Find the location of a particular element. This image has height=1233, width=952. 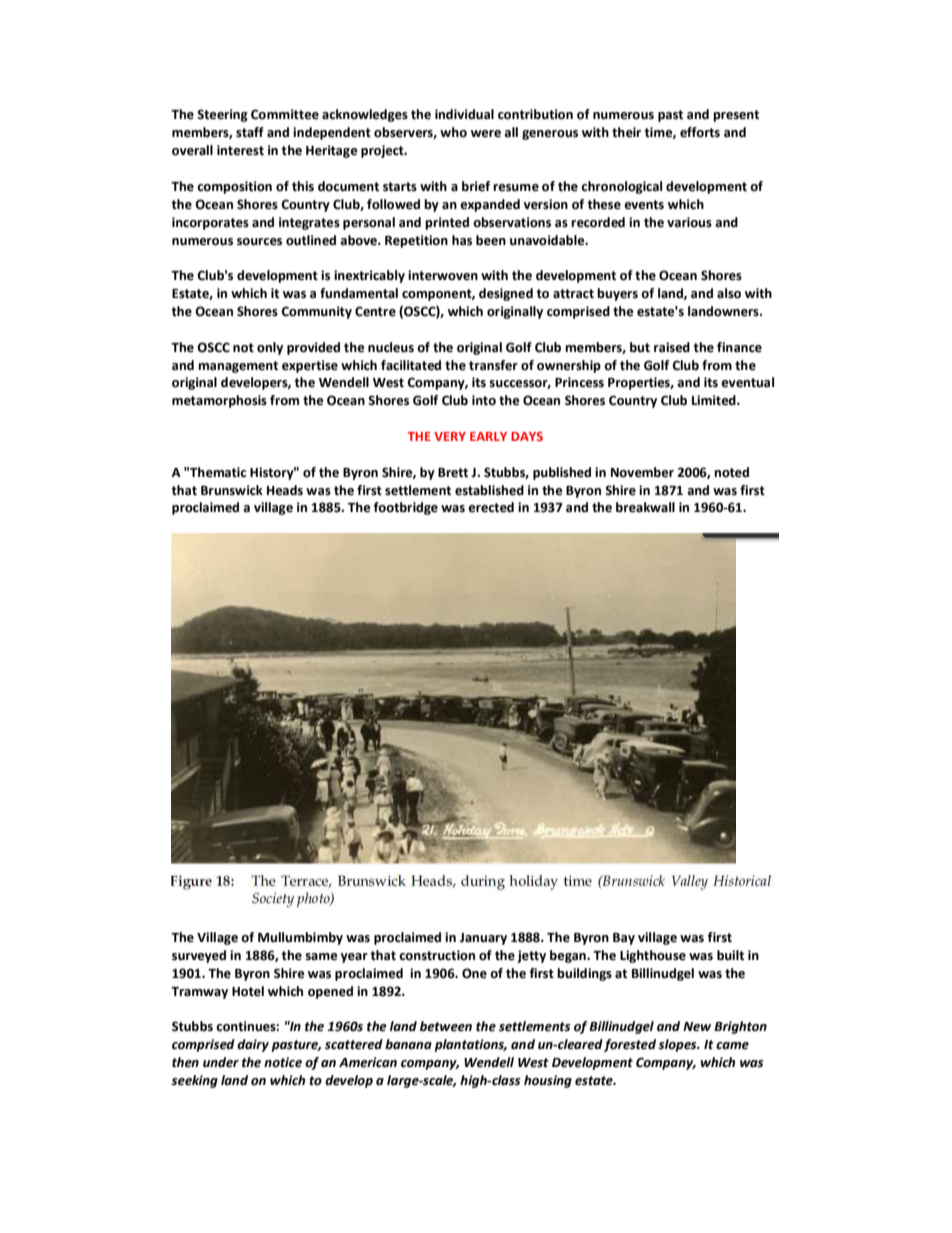

staff is located at coordinates (250, 132).
